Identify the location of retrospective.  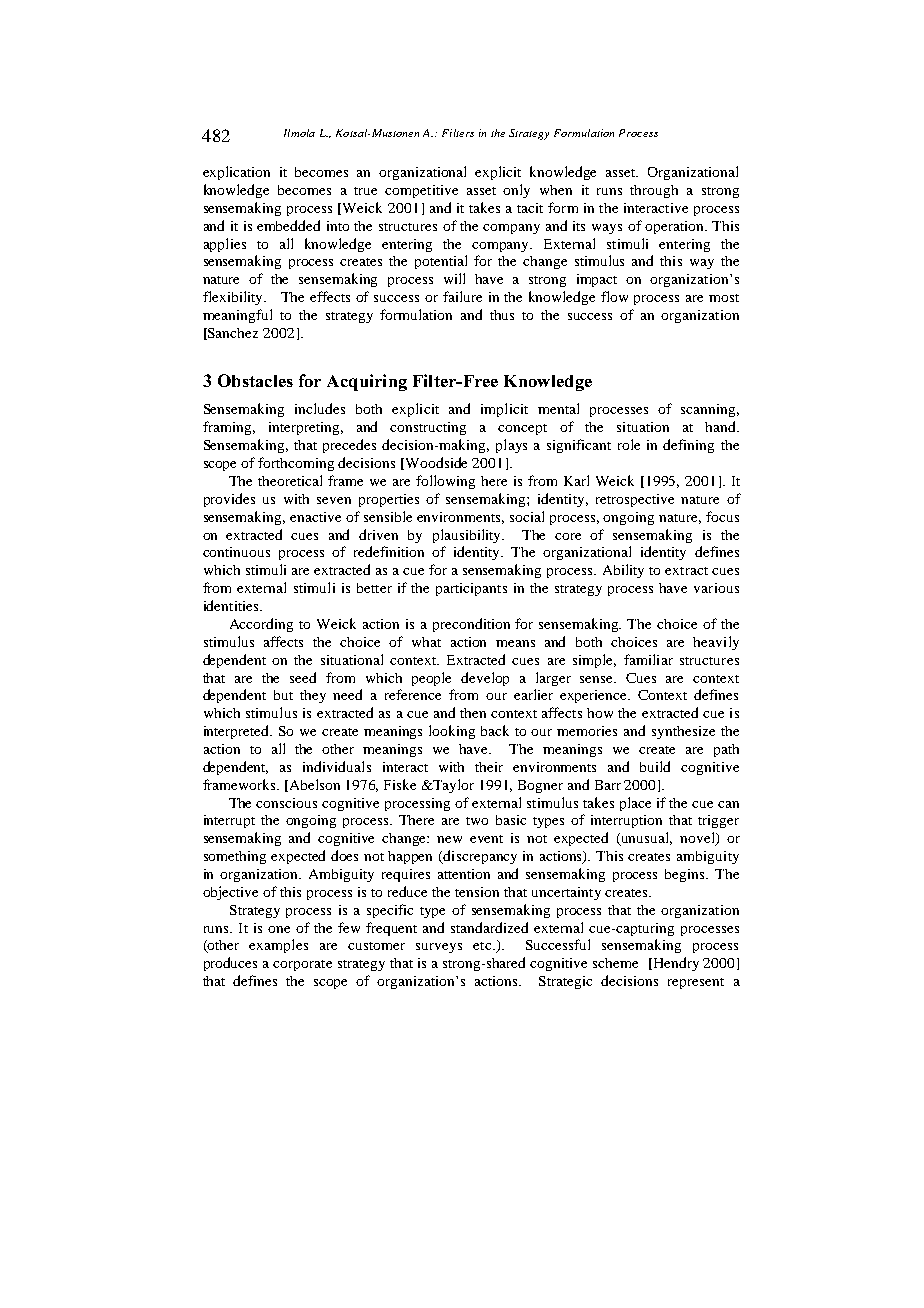
(635, 500).
